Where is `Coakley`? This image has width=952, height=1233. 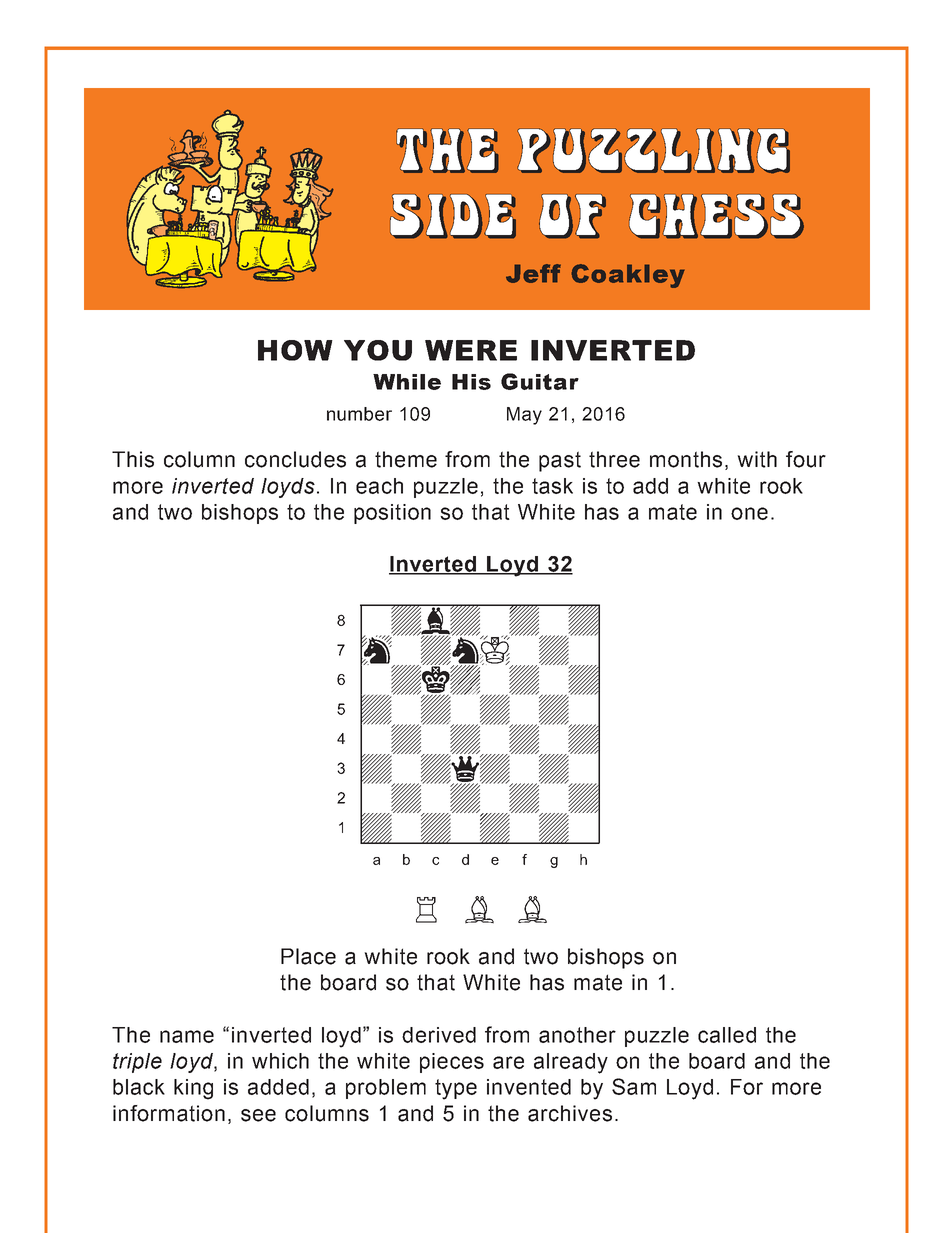
Coakley is located at coordinates (628, 276).
